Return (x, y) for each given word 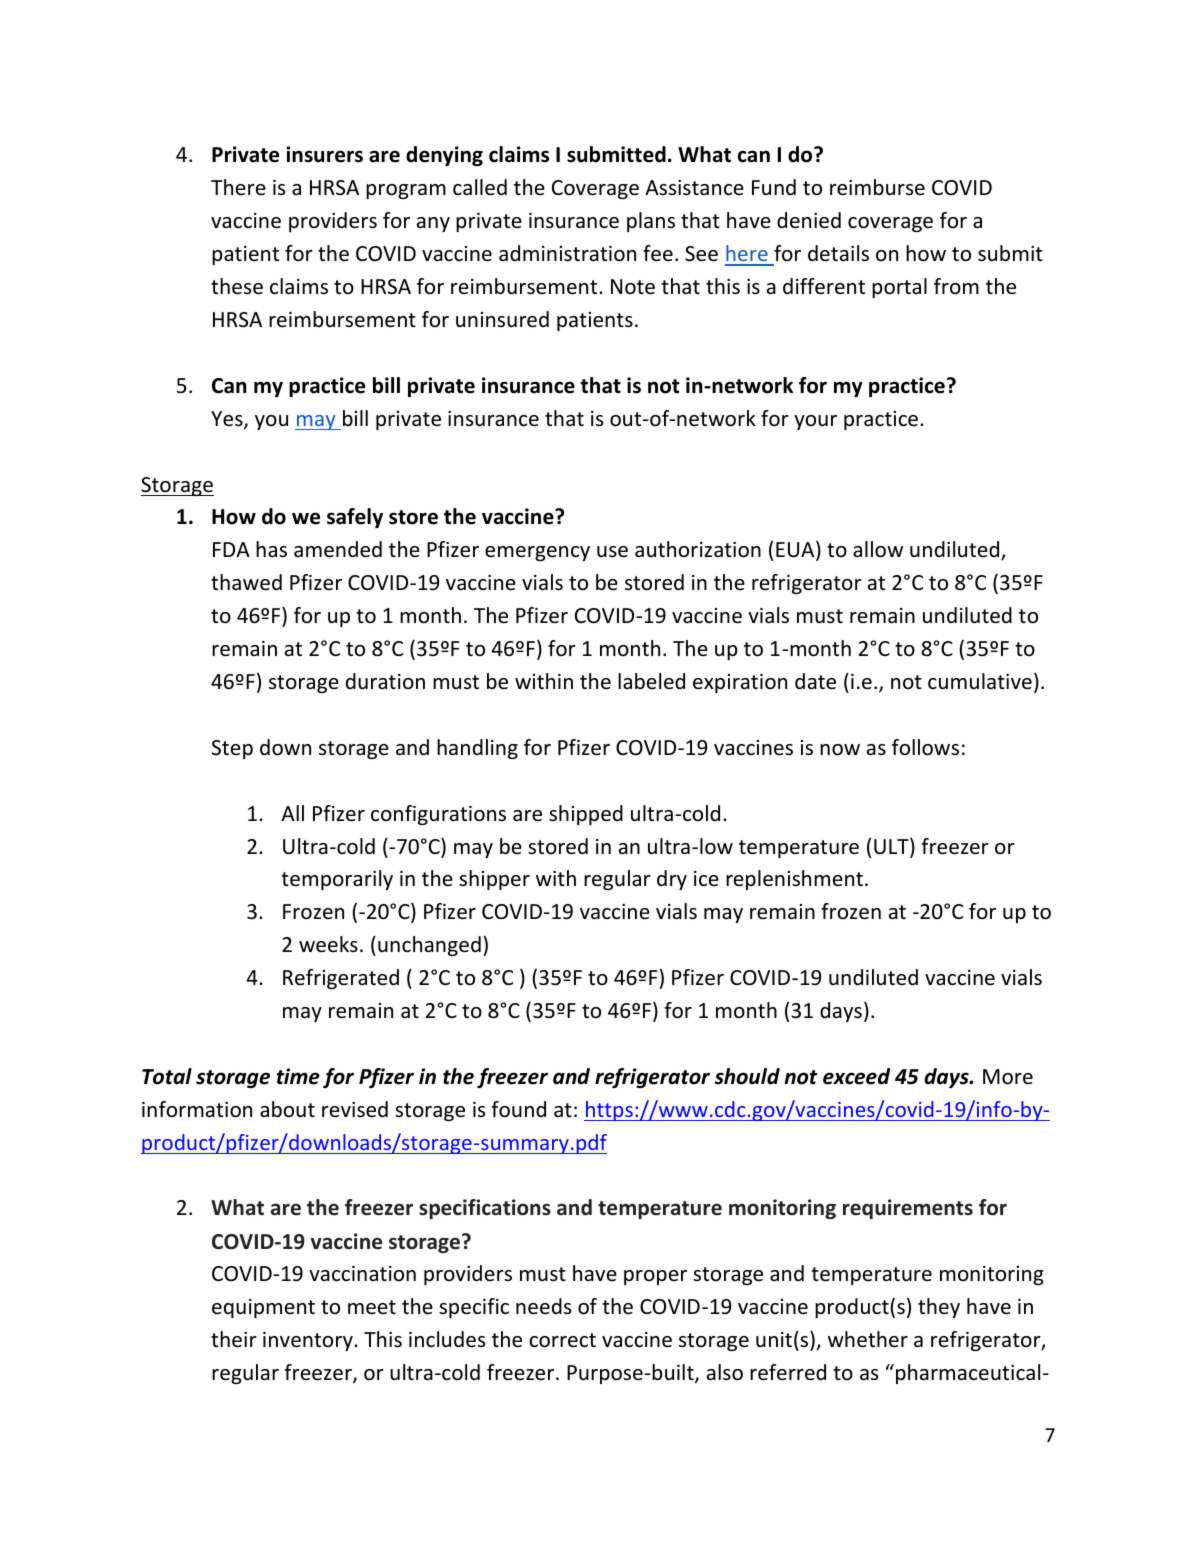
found (518, 1109)
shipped (586, 815)
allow (878, 549)
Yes (228, 420)
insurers (324, 154)
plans (651, 222)
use (612, 552)
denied (809, 220)
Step (232, 749)
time (298, 1076)
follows (925, 747)
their (234, 1339)
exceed (856, 1076)
